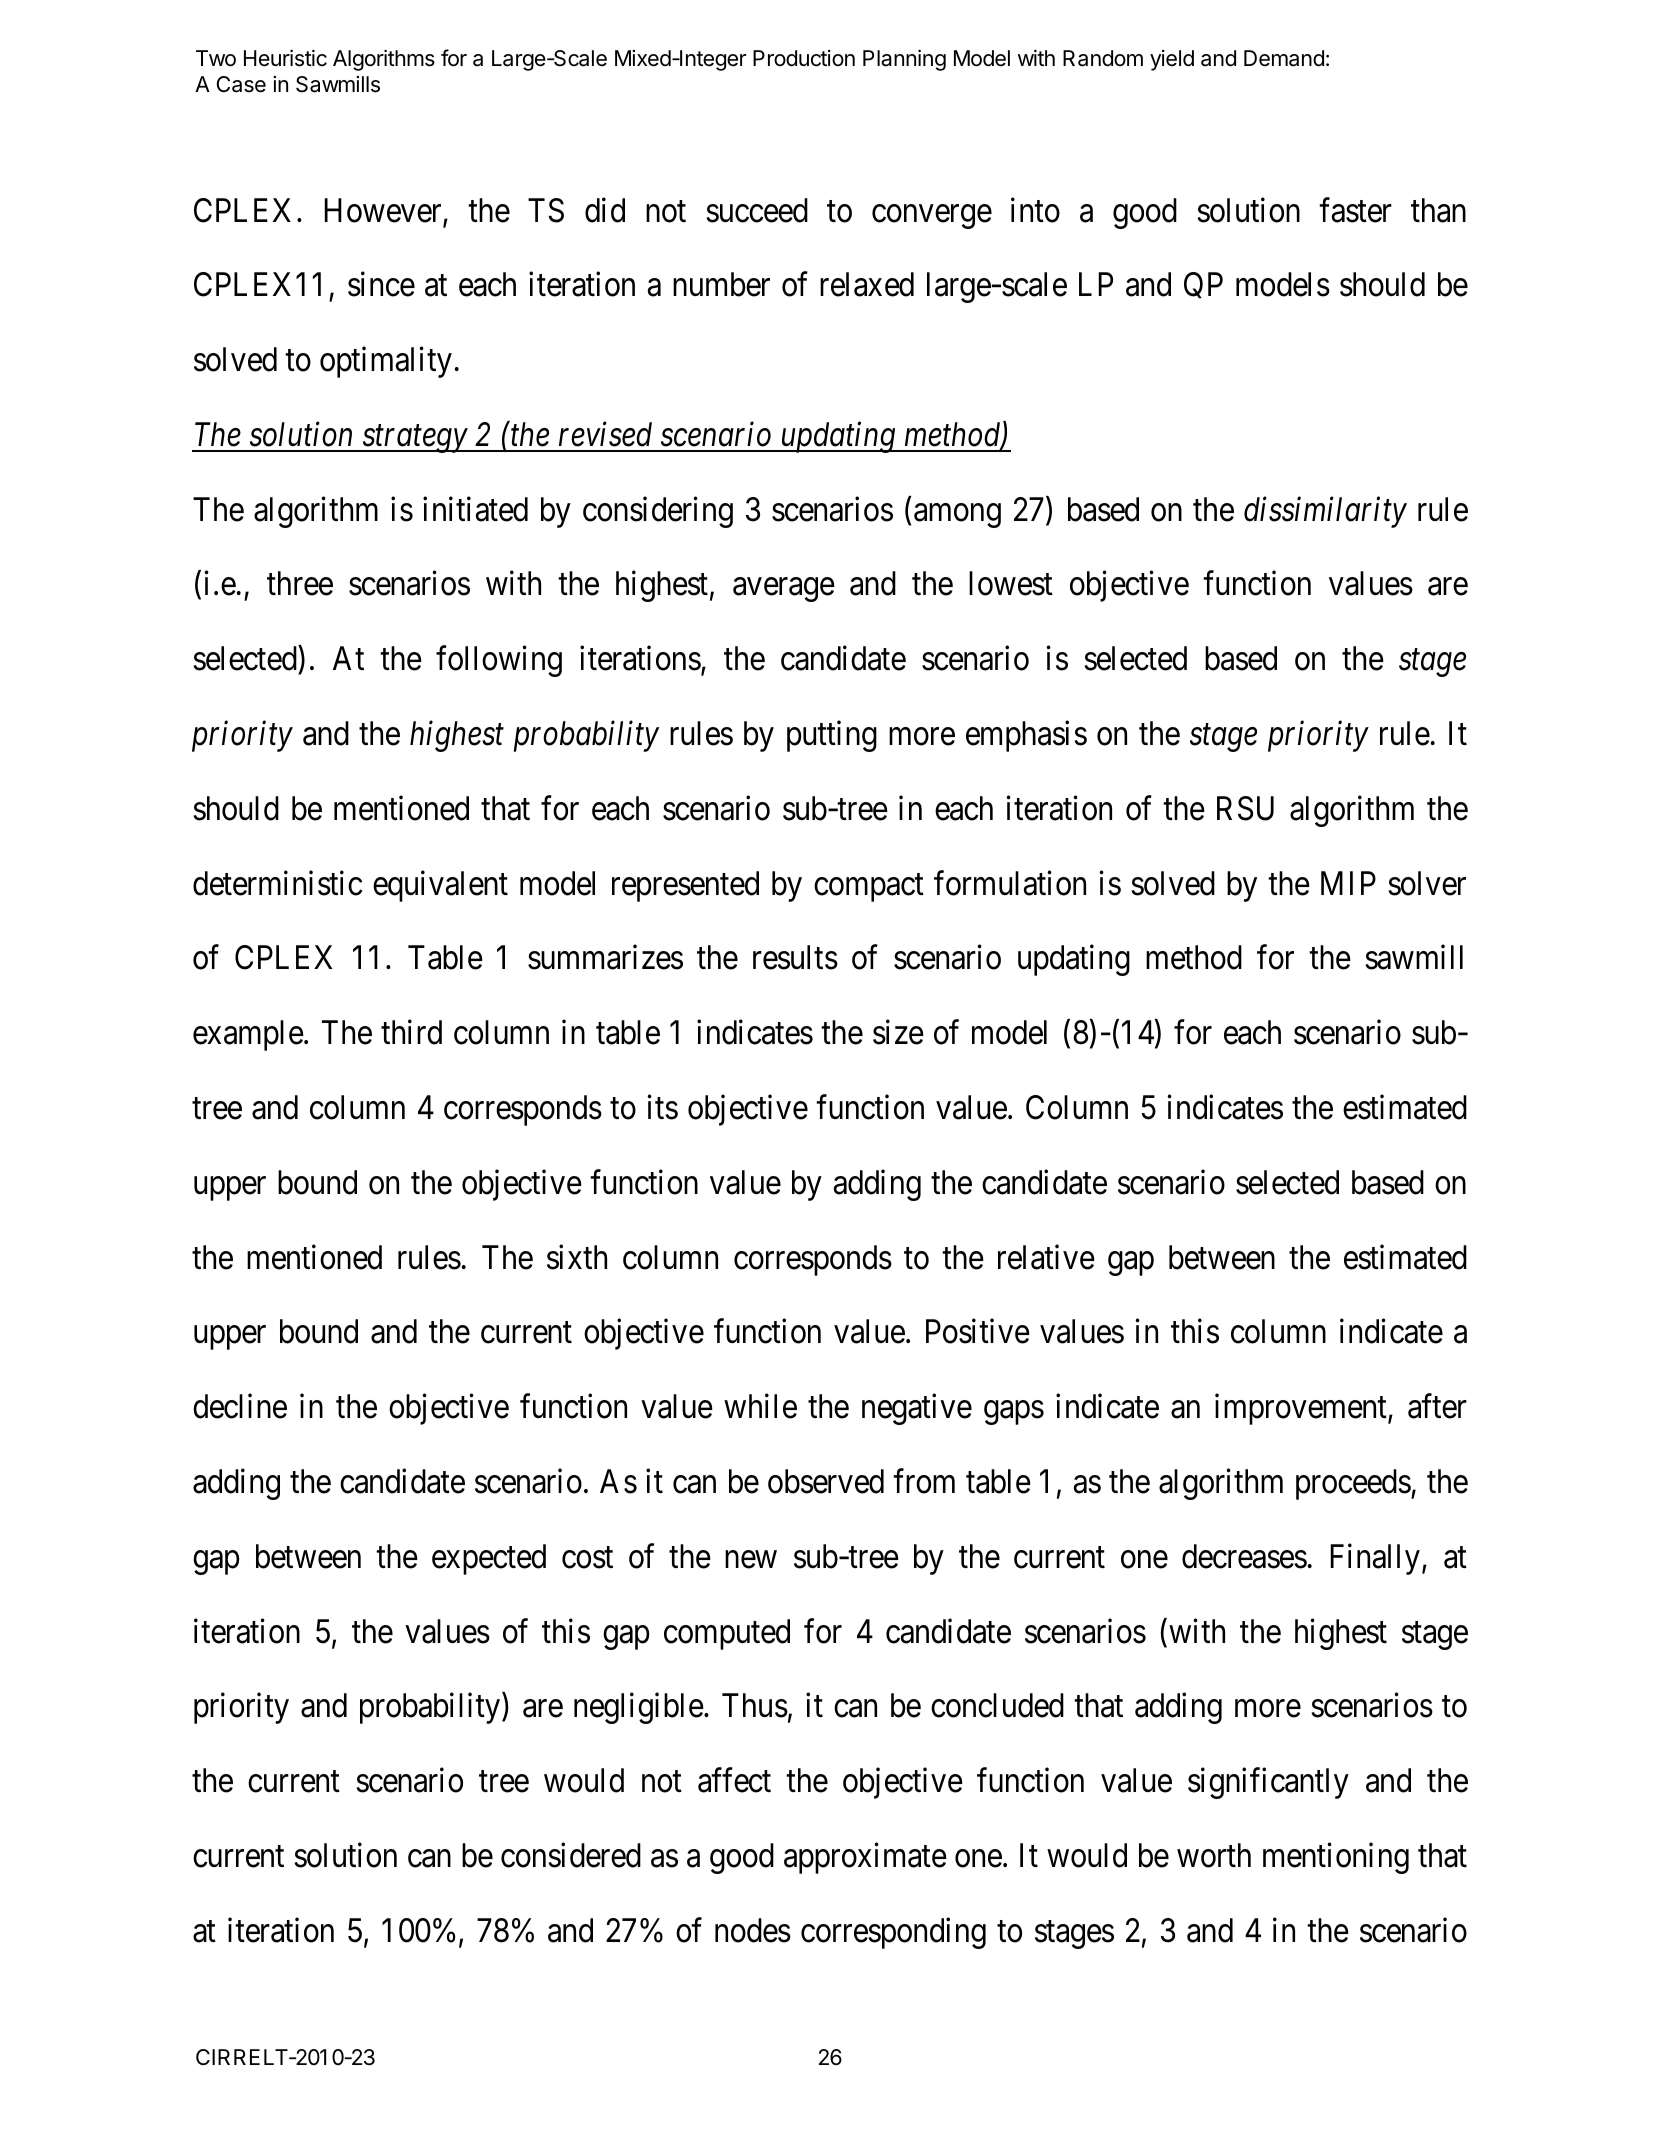  What do you see at coordinates (865, 1858) in the page?
I see `approximate` at bounding box center [865, 1858].
